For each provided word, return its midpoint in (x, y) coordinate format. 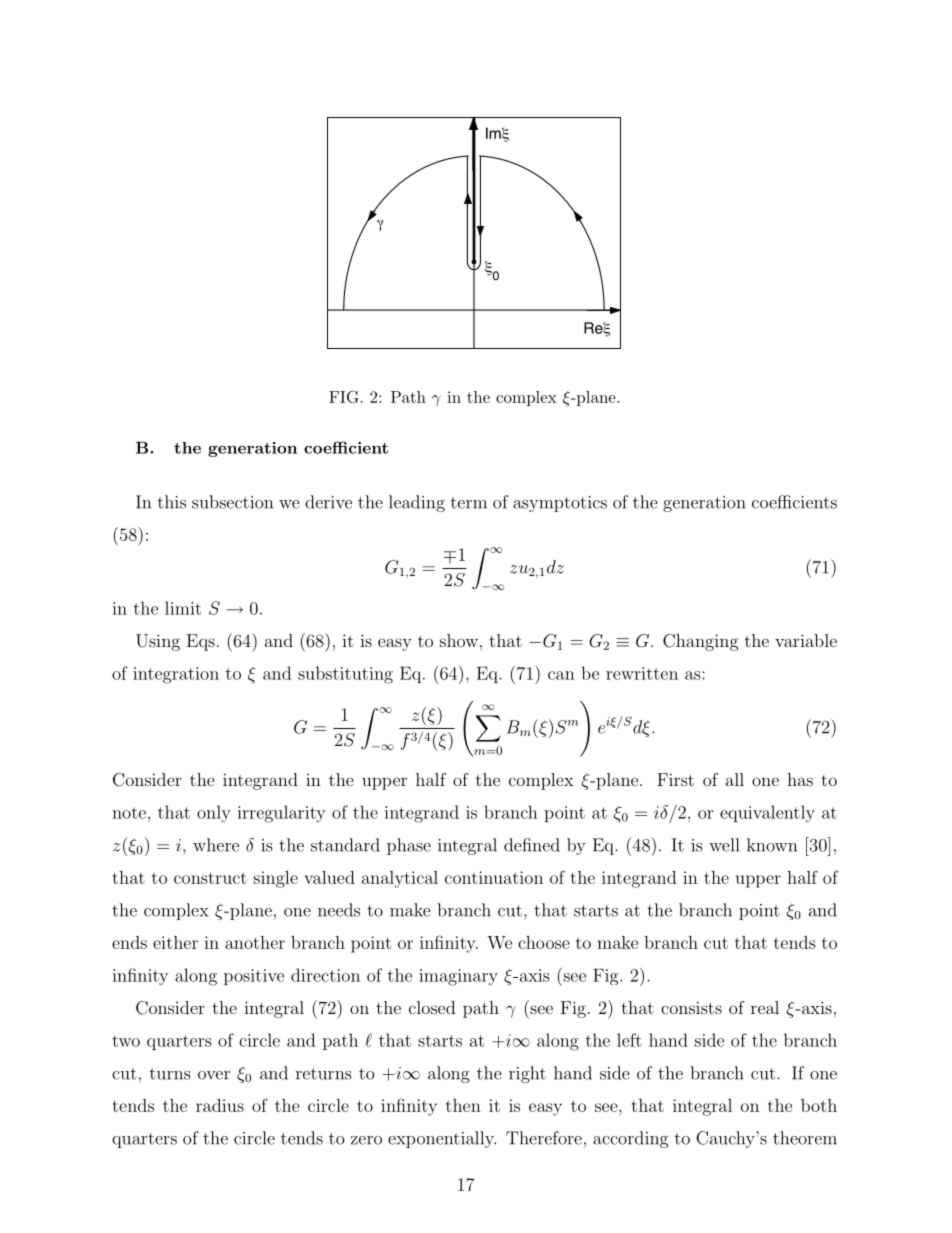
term (469, 503)
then (463, 1105)
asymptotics (560, 504)
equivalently (767, 814)
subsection (232, 502)
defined (532, 845)
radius (220, 1105)
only (214, 814)
